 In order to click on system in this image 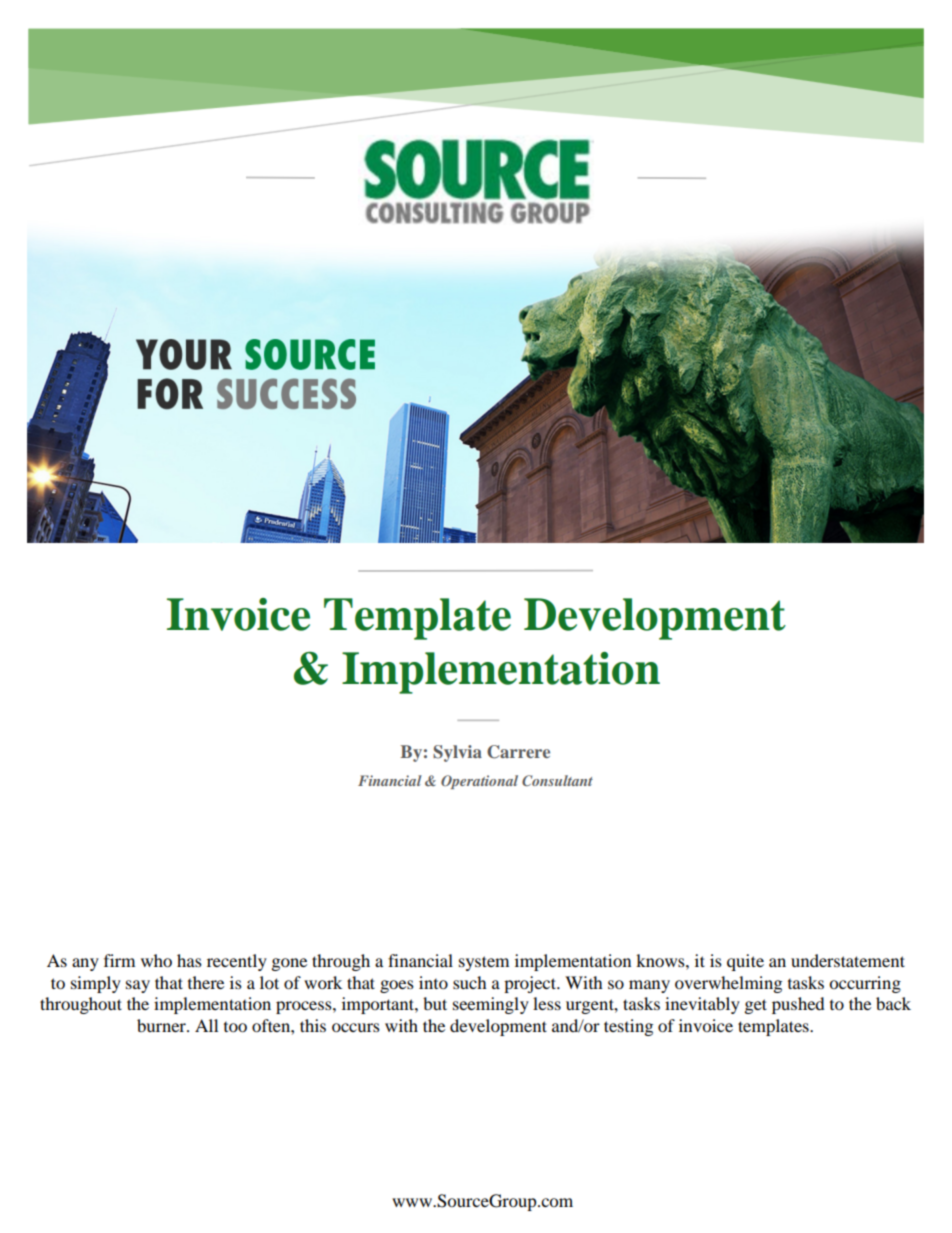, I will do `click(484, 963)`.
